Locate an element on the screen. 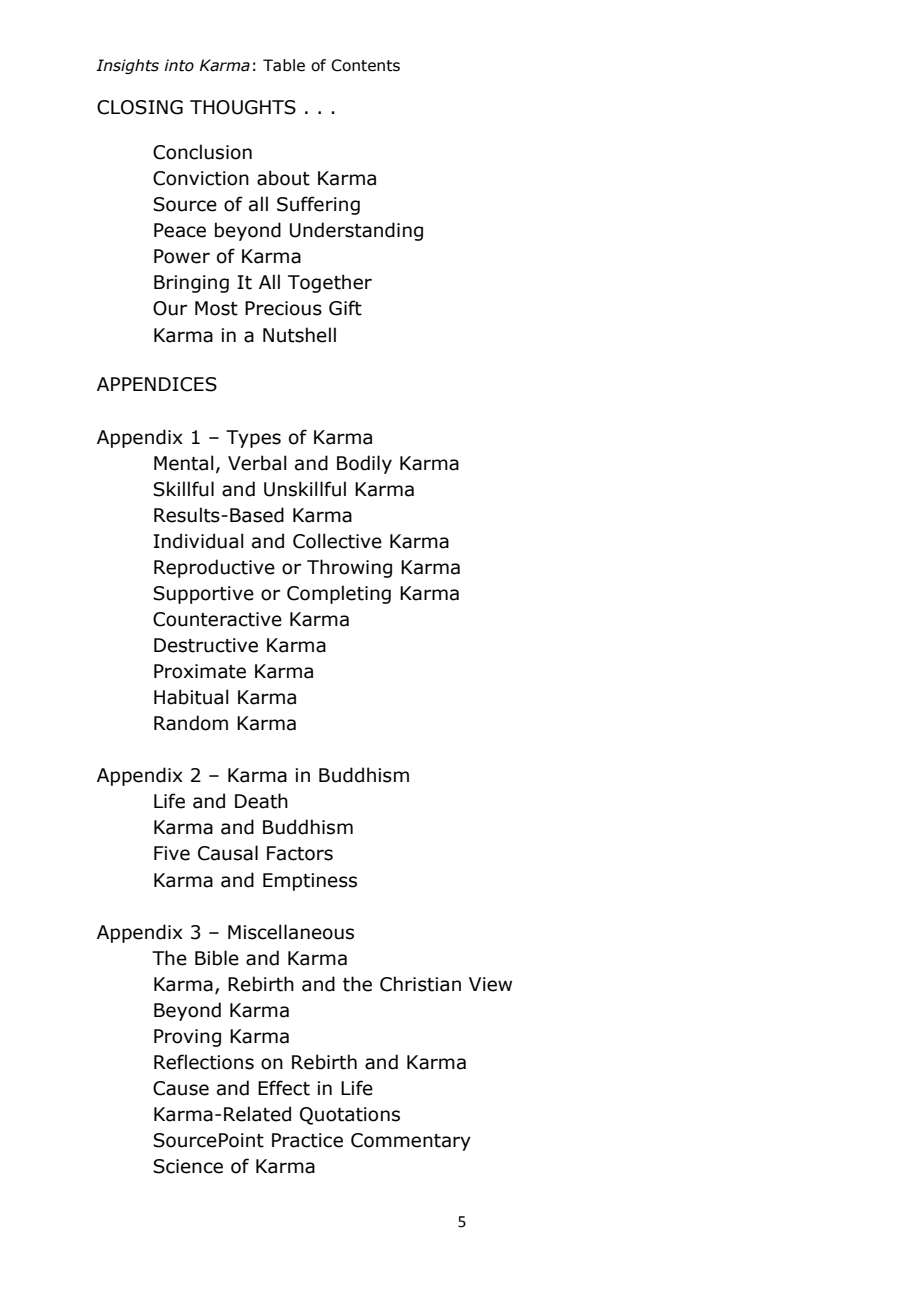 This screenshot has width=924, height=1308. Supportive is located at coordinates (203, 595).
